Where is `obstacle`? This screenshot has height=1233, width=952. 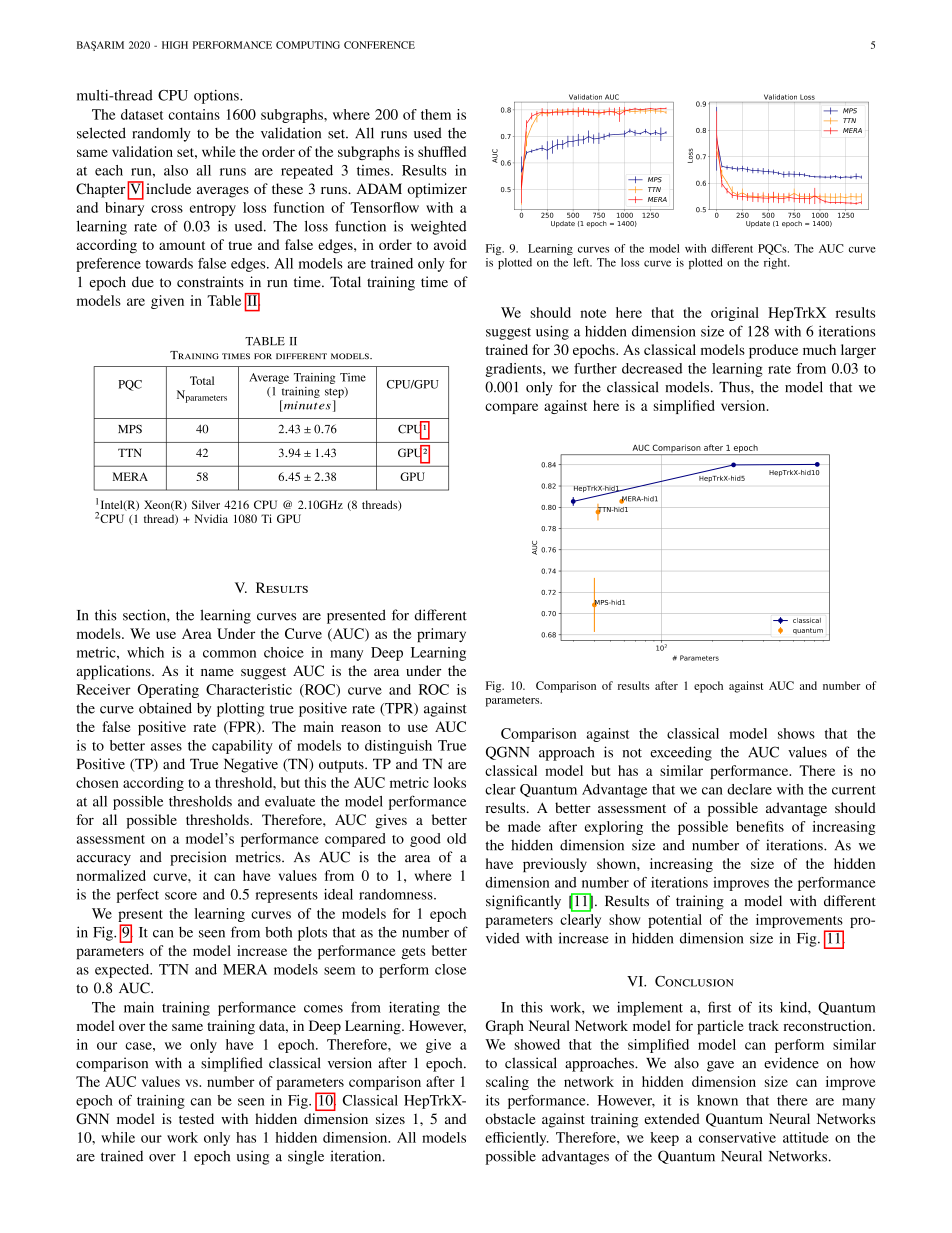
obstacle is located at coordinates (510, 1118).
